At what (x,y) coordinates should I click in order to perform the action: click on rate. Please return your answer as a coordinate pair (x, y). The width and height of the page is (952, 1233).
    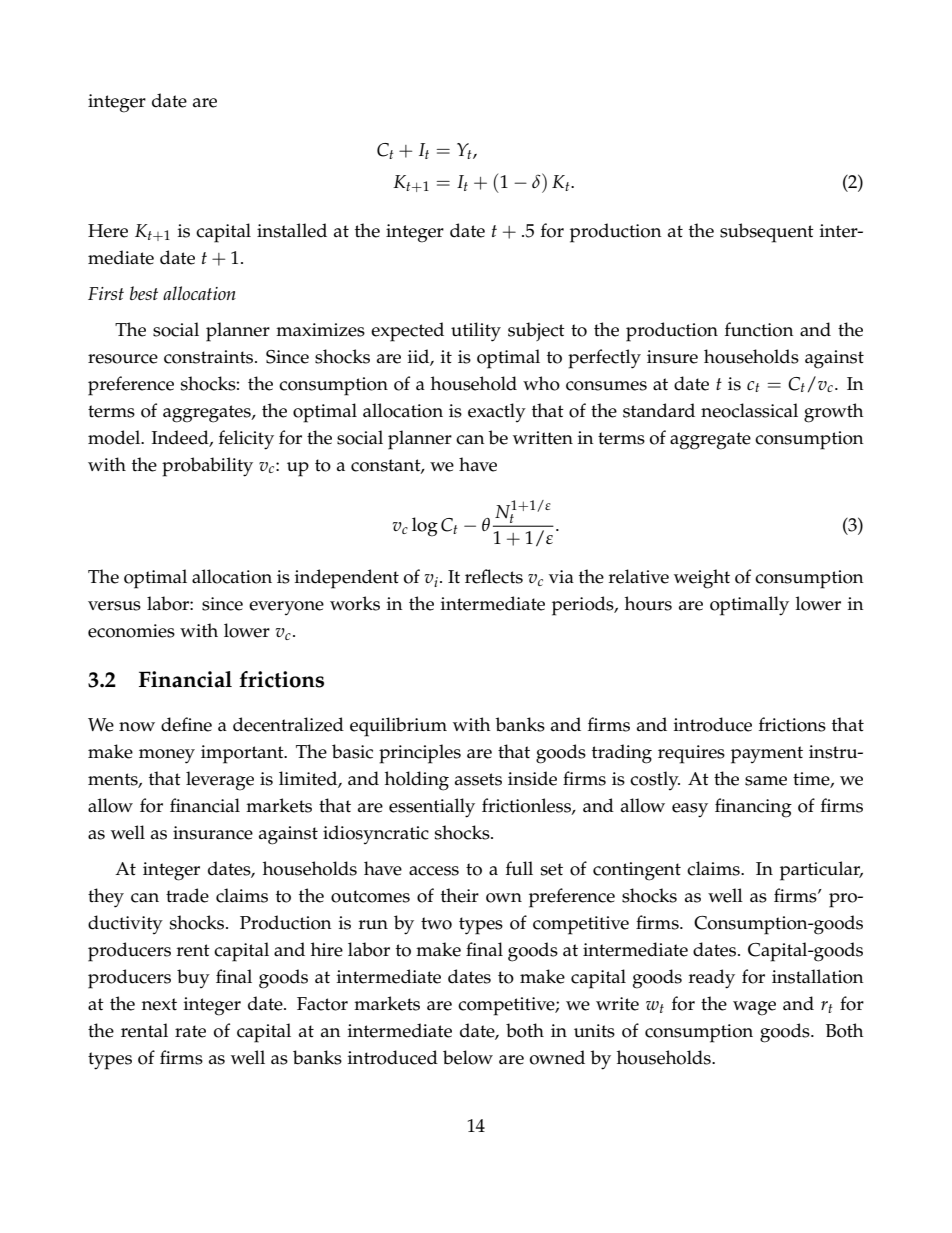
    Looking at the image, I should click on (190, 1031).
